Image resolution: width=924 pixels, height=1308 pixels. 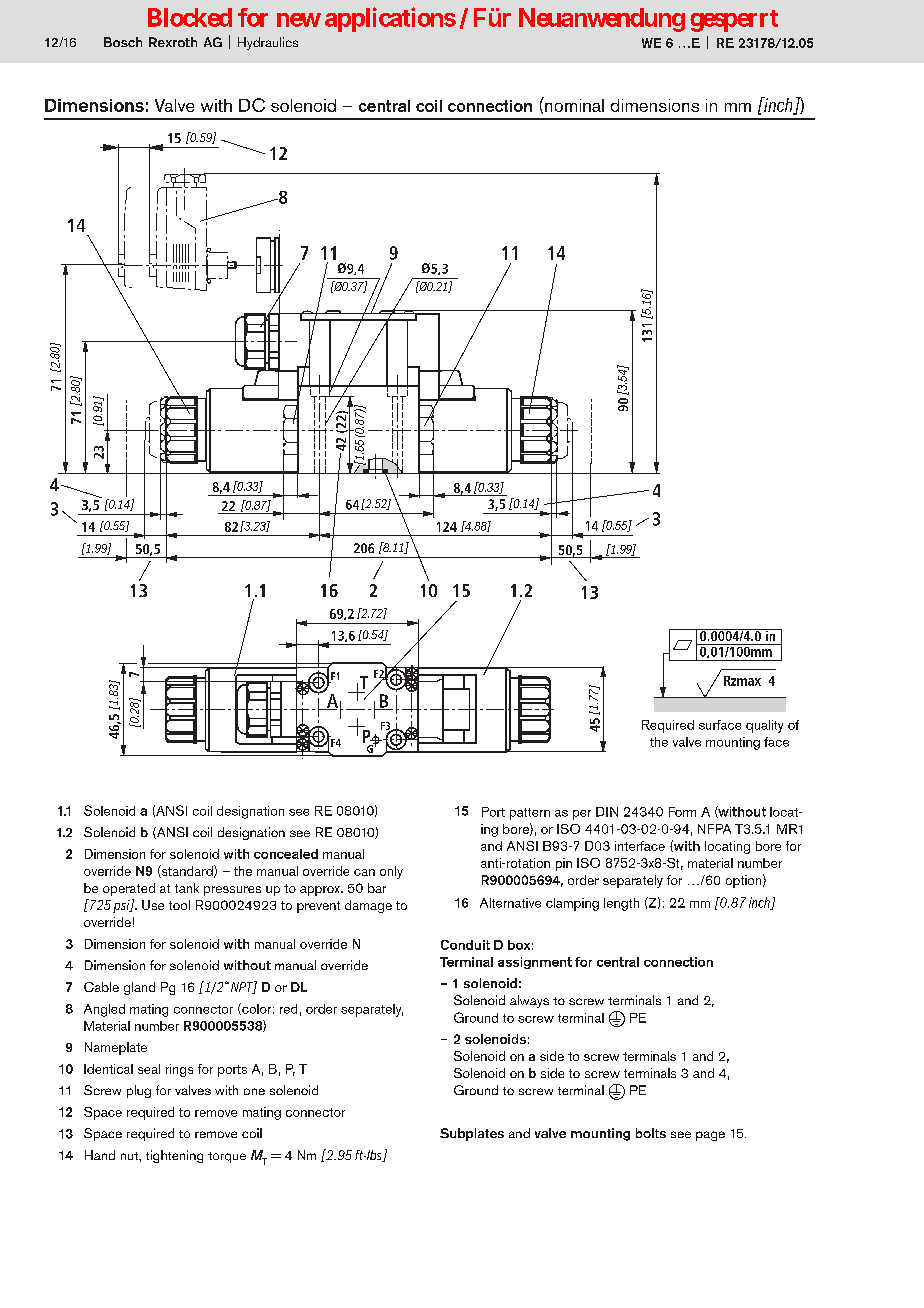 I want to click on Hydraulics, so click(x=268, y=43).
